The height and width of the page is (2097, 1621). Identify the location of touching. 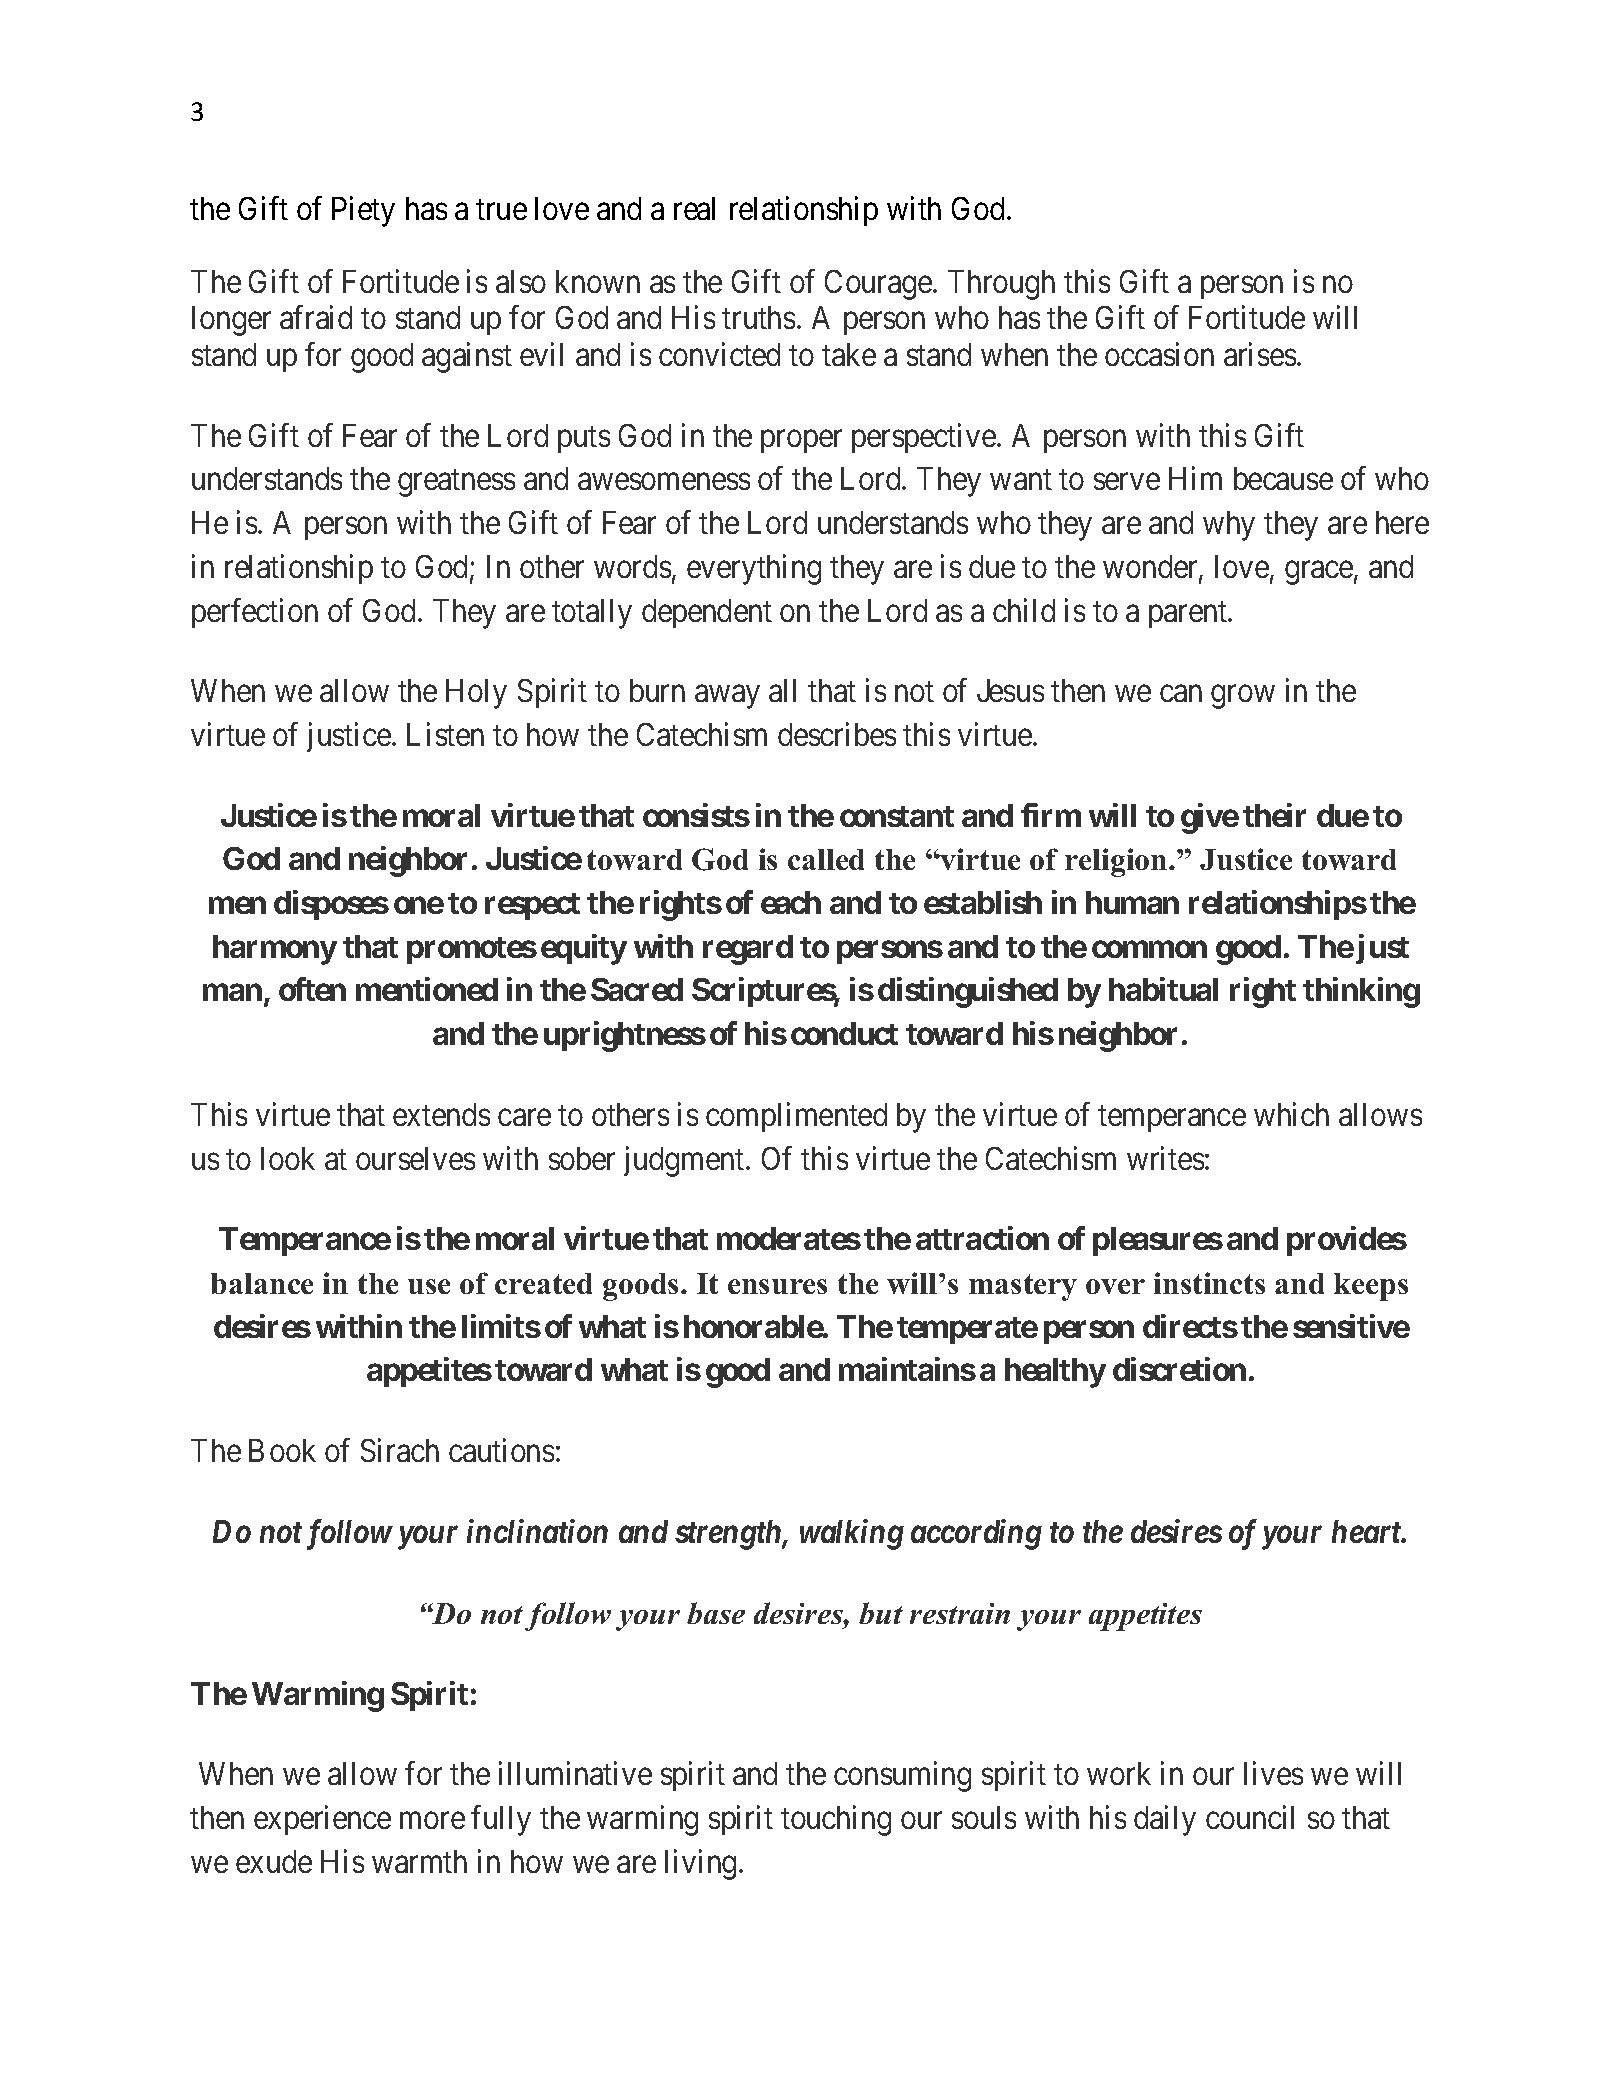
(836, 1820).
